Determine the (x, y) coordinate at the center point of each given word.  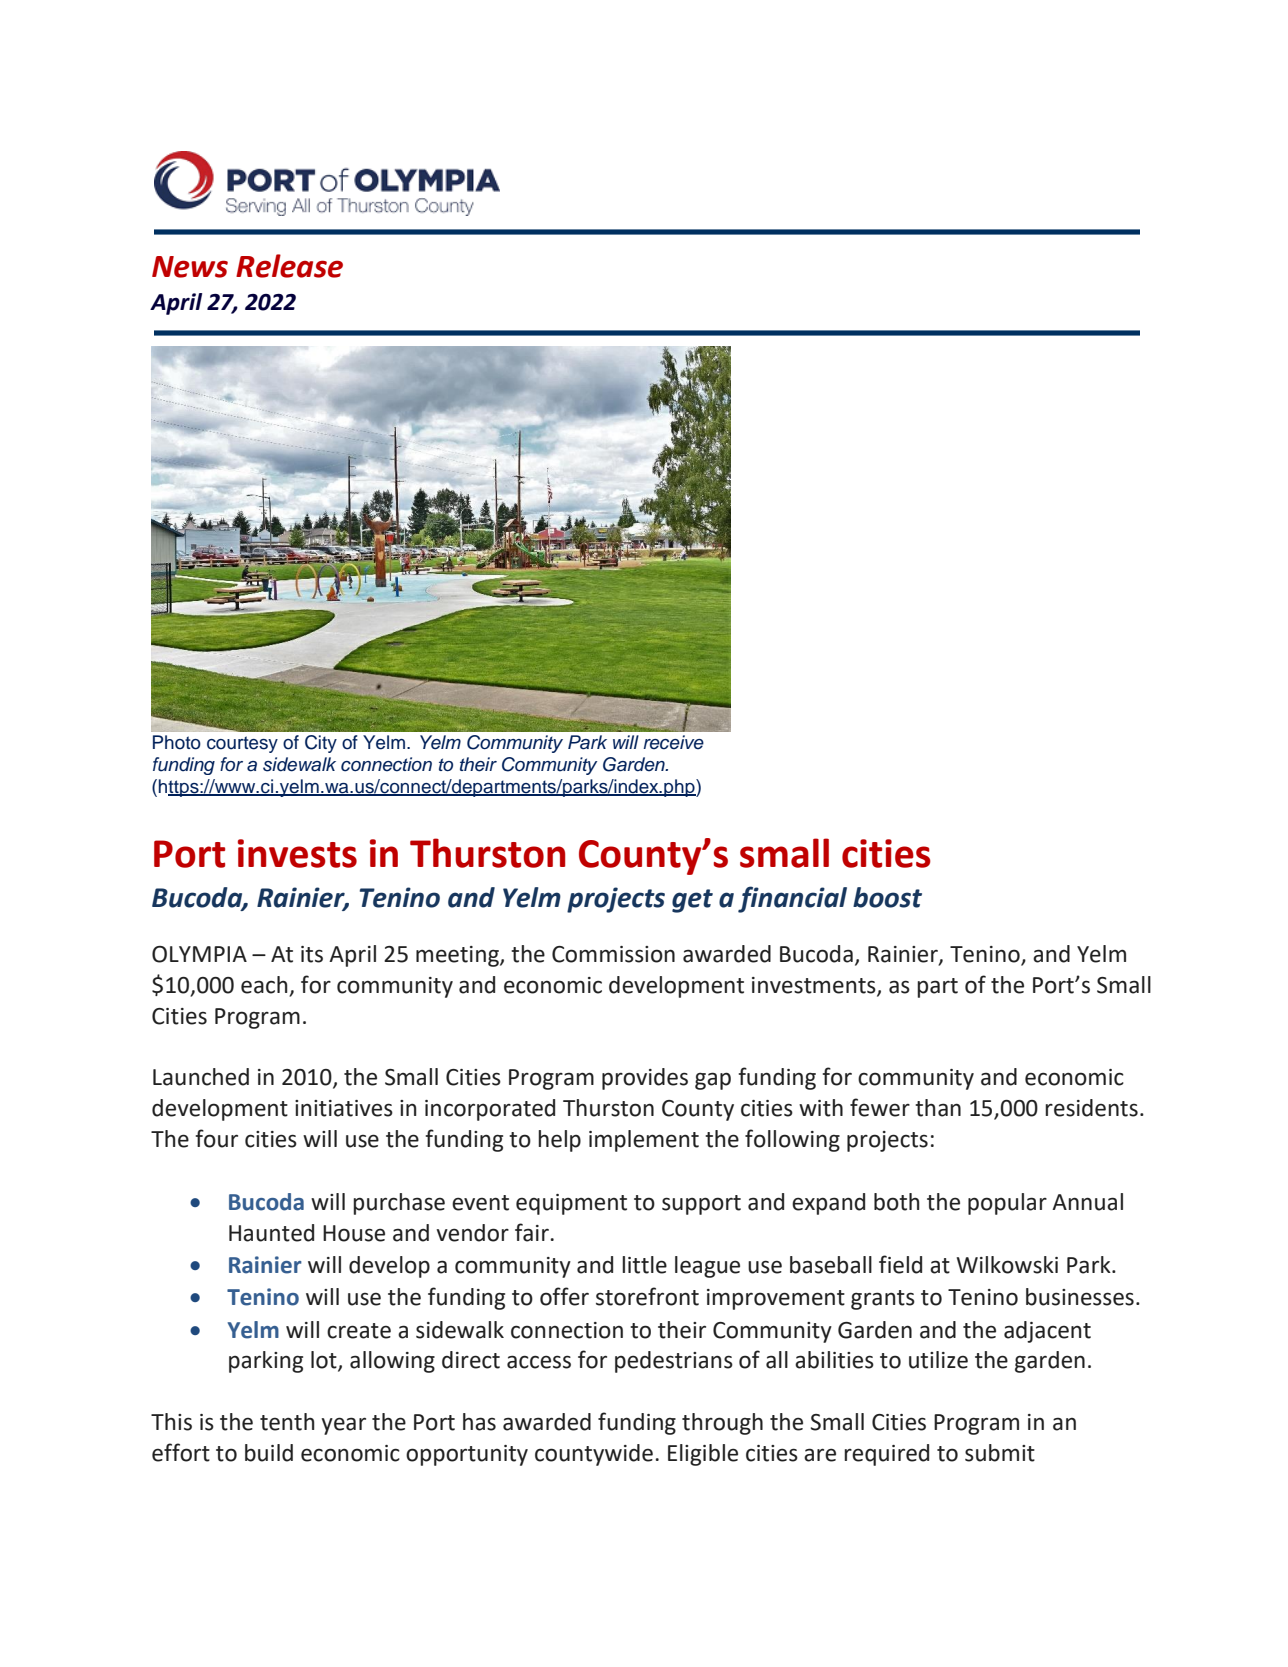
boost (887, 897)
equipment (571, 1204)
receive (673, 742)
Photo (177, 742)
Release (289, 266)
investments (815, 986)
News (190, 267)
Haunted (271, 1233)
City (321, 744)
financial (792, 899)
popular (1007, 1204)
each (265, 986)
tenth (287, 1422)
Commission (613, 954)
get (692, 901)
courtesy (242, 744)
